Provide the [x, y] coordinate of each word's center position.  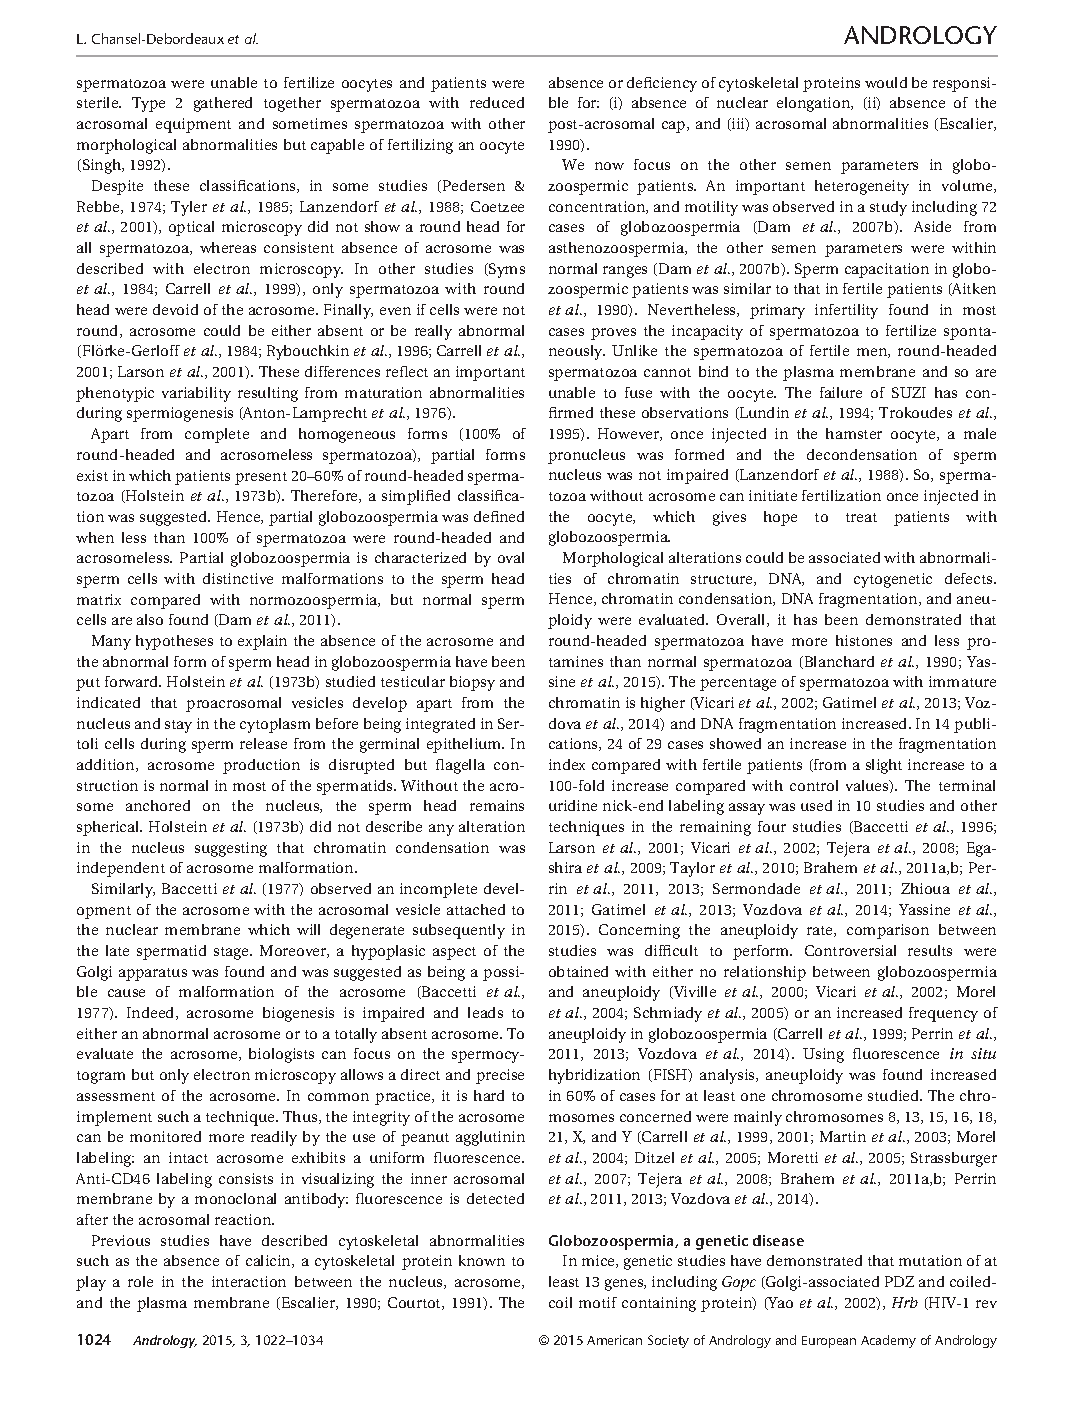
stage [232, 953]
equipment [193, 125]
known [482, 1260]
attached [476, 909]
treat [861, 517]
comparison [888, 931]
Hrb [905, 1302]
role [140, 1281]
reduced [497, 102]
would [886, 82]
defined [499, 516]
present [261, 478]
